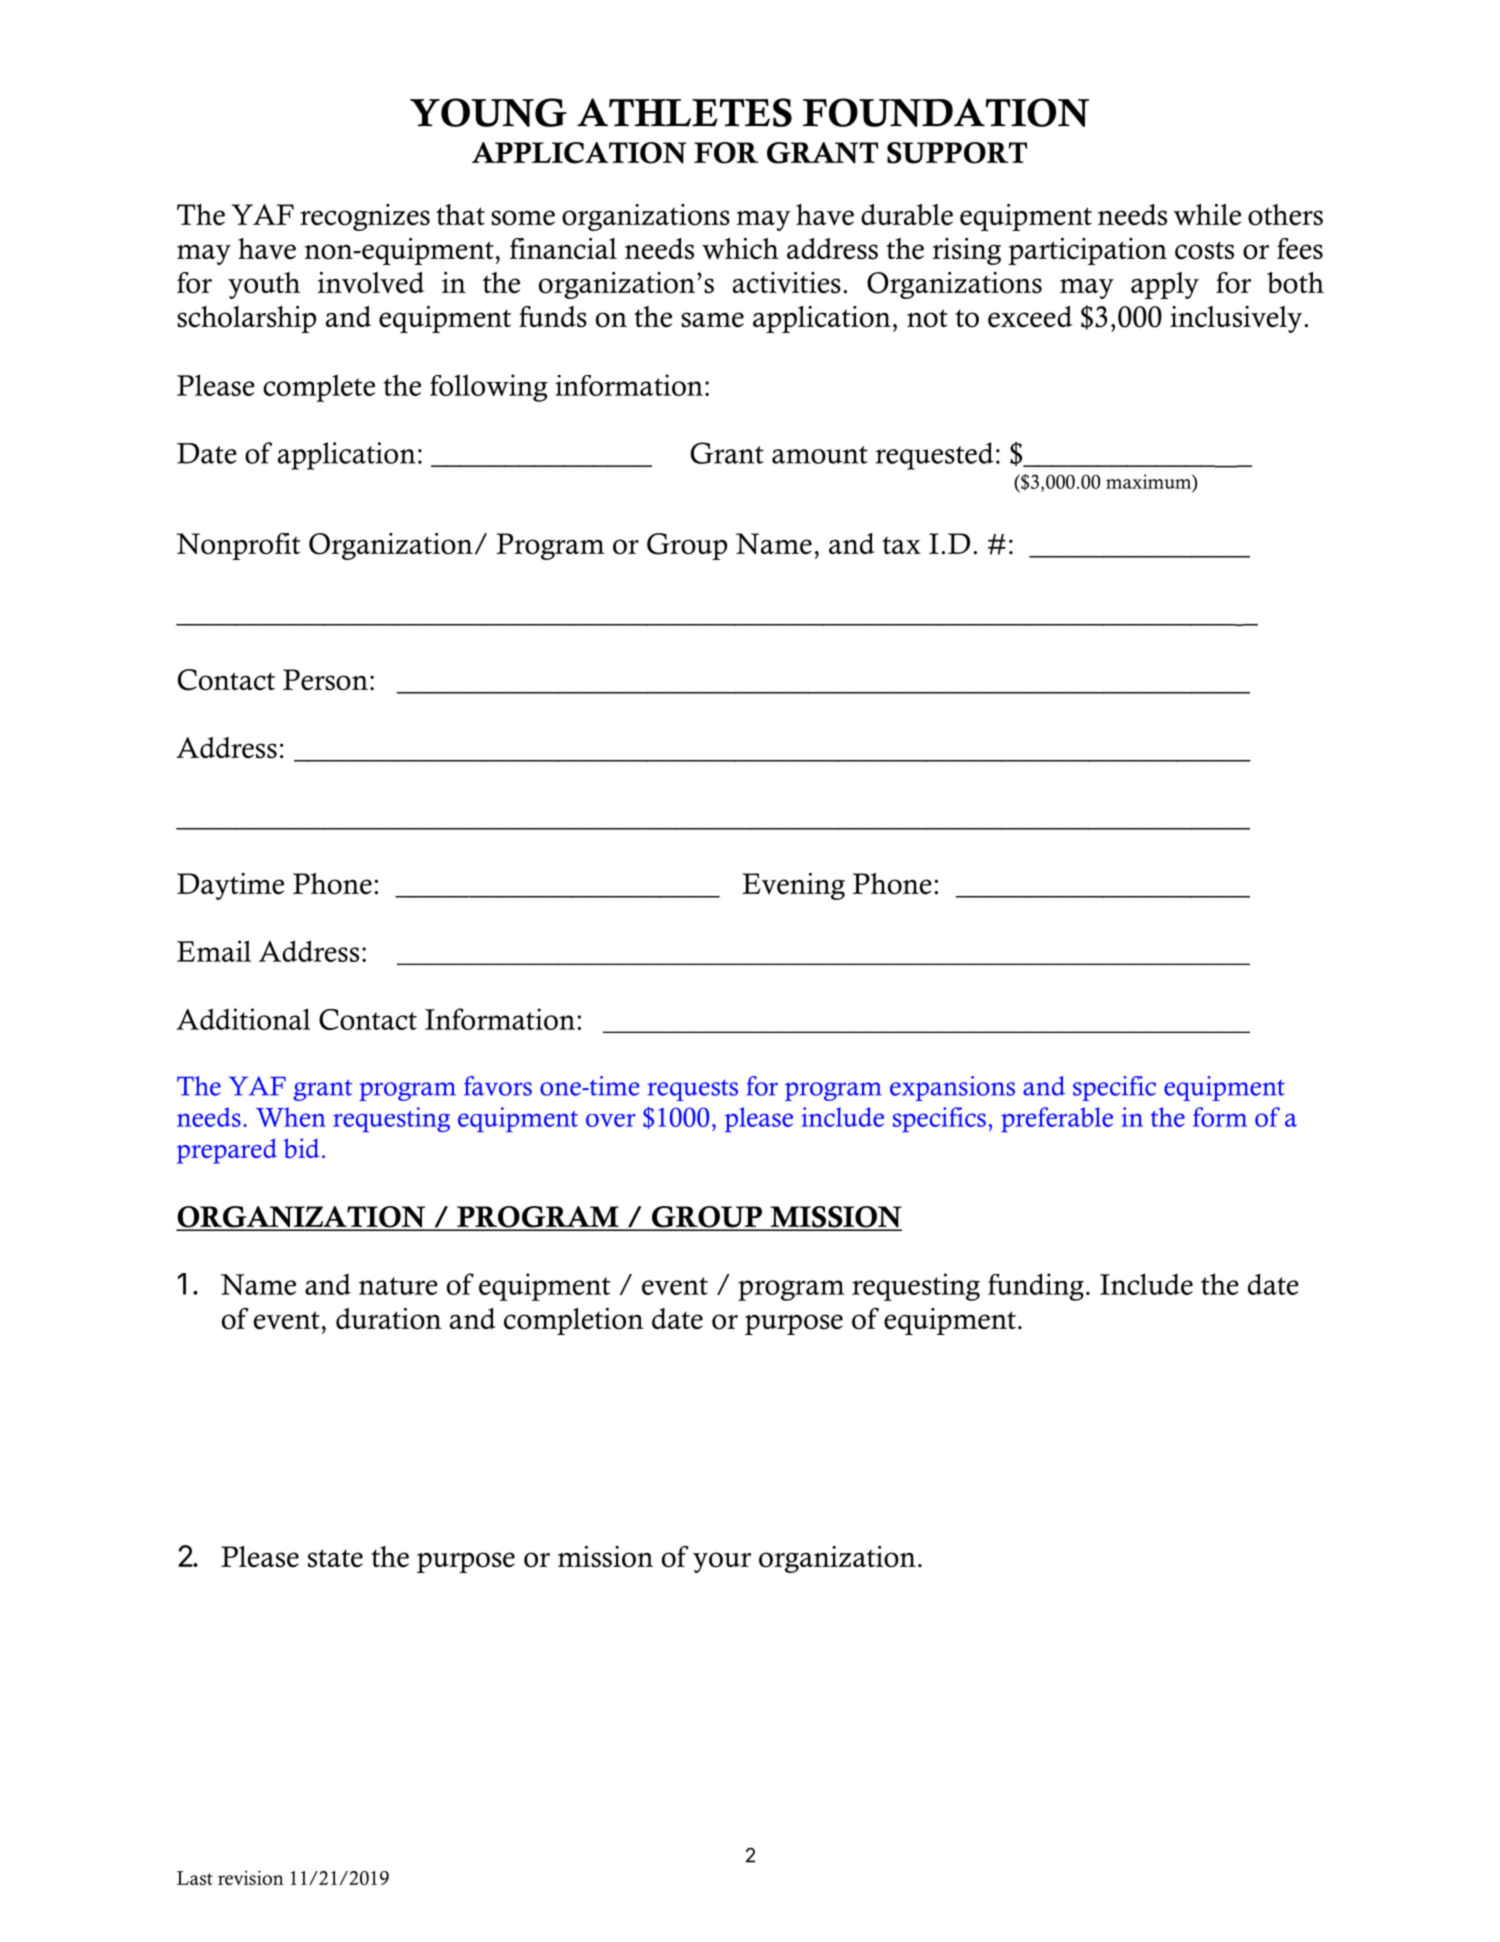 Image resolution: width=1500 pixels, height=1942 pixels. What do you see at coordinates (243, 1019) in the screenshot?
I see `Additional` at bounding box center [243, 1019].
